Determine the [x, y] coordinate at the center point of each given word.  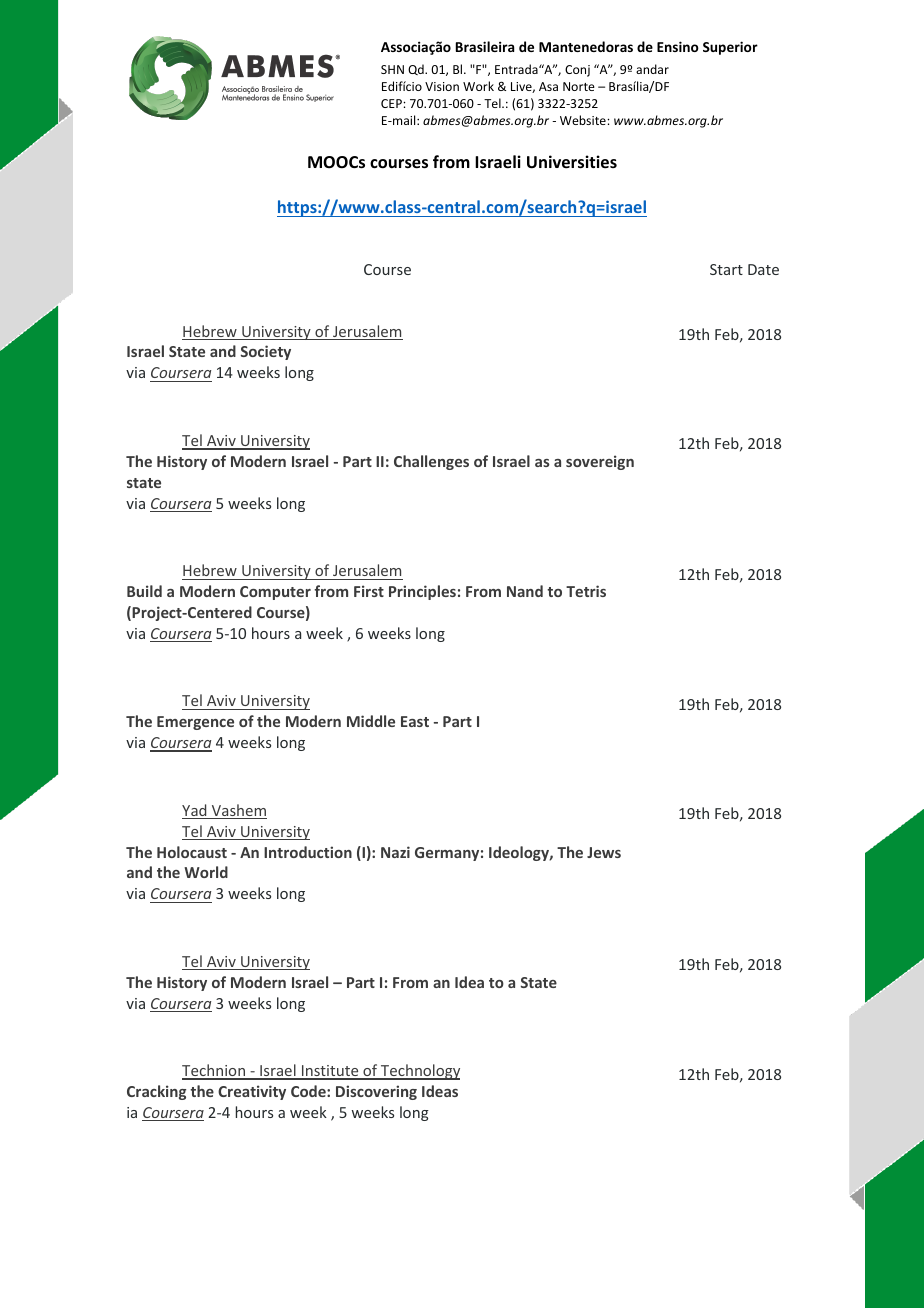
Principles [422, 592]
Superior [730, 48]
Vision [442, 86]
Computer [275, 593]
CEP [392, 103]
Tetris [586, 591]
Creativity [252, 1092]
